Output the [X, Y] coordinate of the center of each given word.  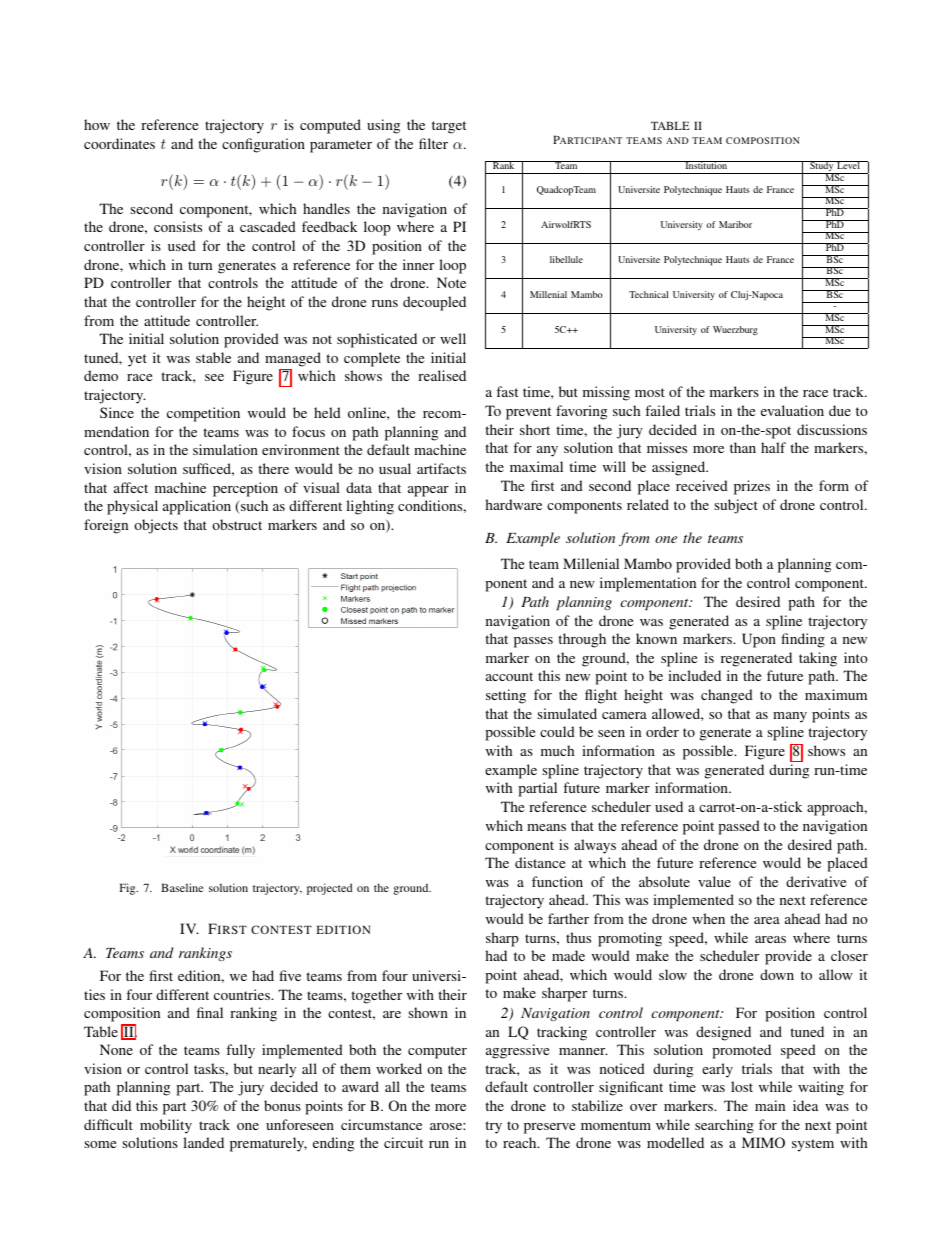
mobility [166, 1126]
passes [533, 642]
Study [822, 167]
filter [433, 143]
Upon [759, 640]
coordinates [119, 143]
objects [156, 526]
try [493, 1127]
